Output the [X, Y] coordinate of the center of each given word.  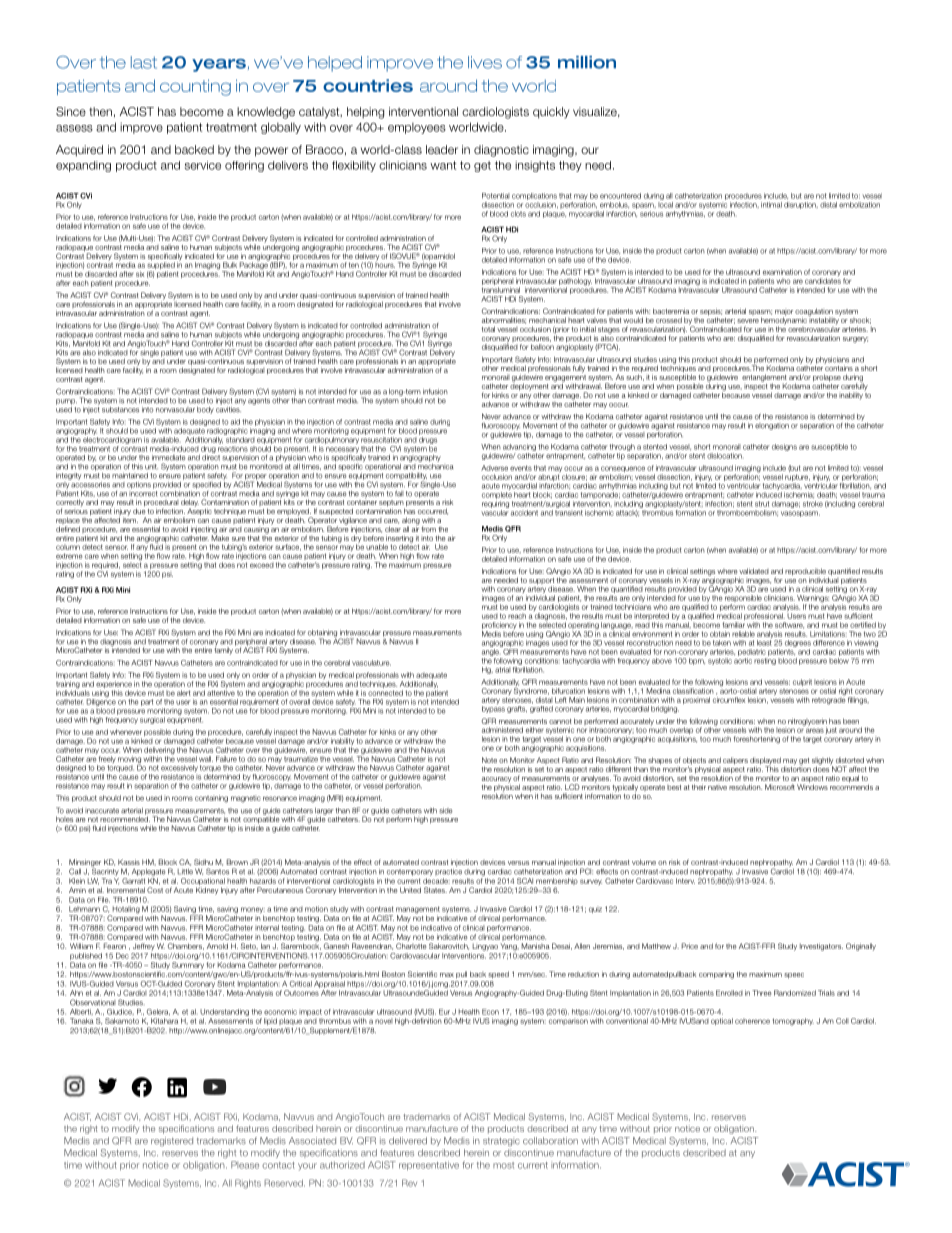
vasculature [371, 663]
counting [195, 87]
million [587, 62]
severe [748, 321]
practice [448, 871]
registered [172, 1141]
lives [485, 62]
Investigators [821, 947]
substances [120, 410]
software [789, 625]
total [488, 329]
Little [185, 872]
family [223, 650]
